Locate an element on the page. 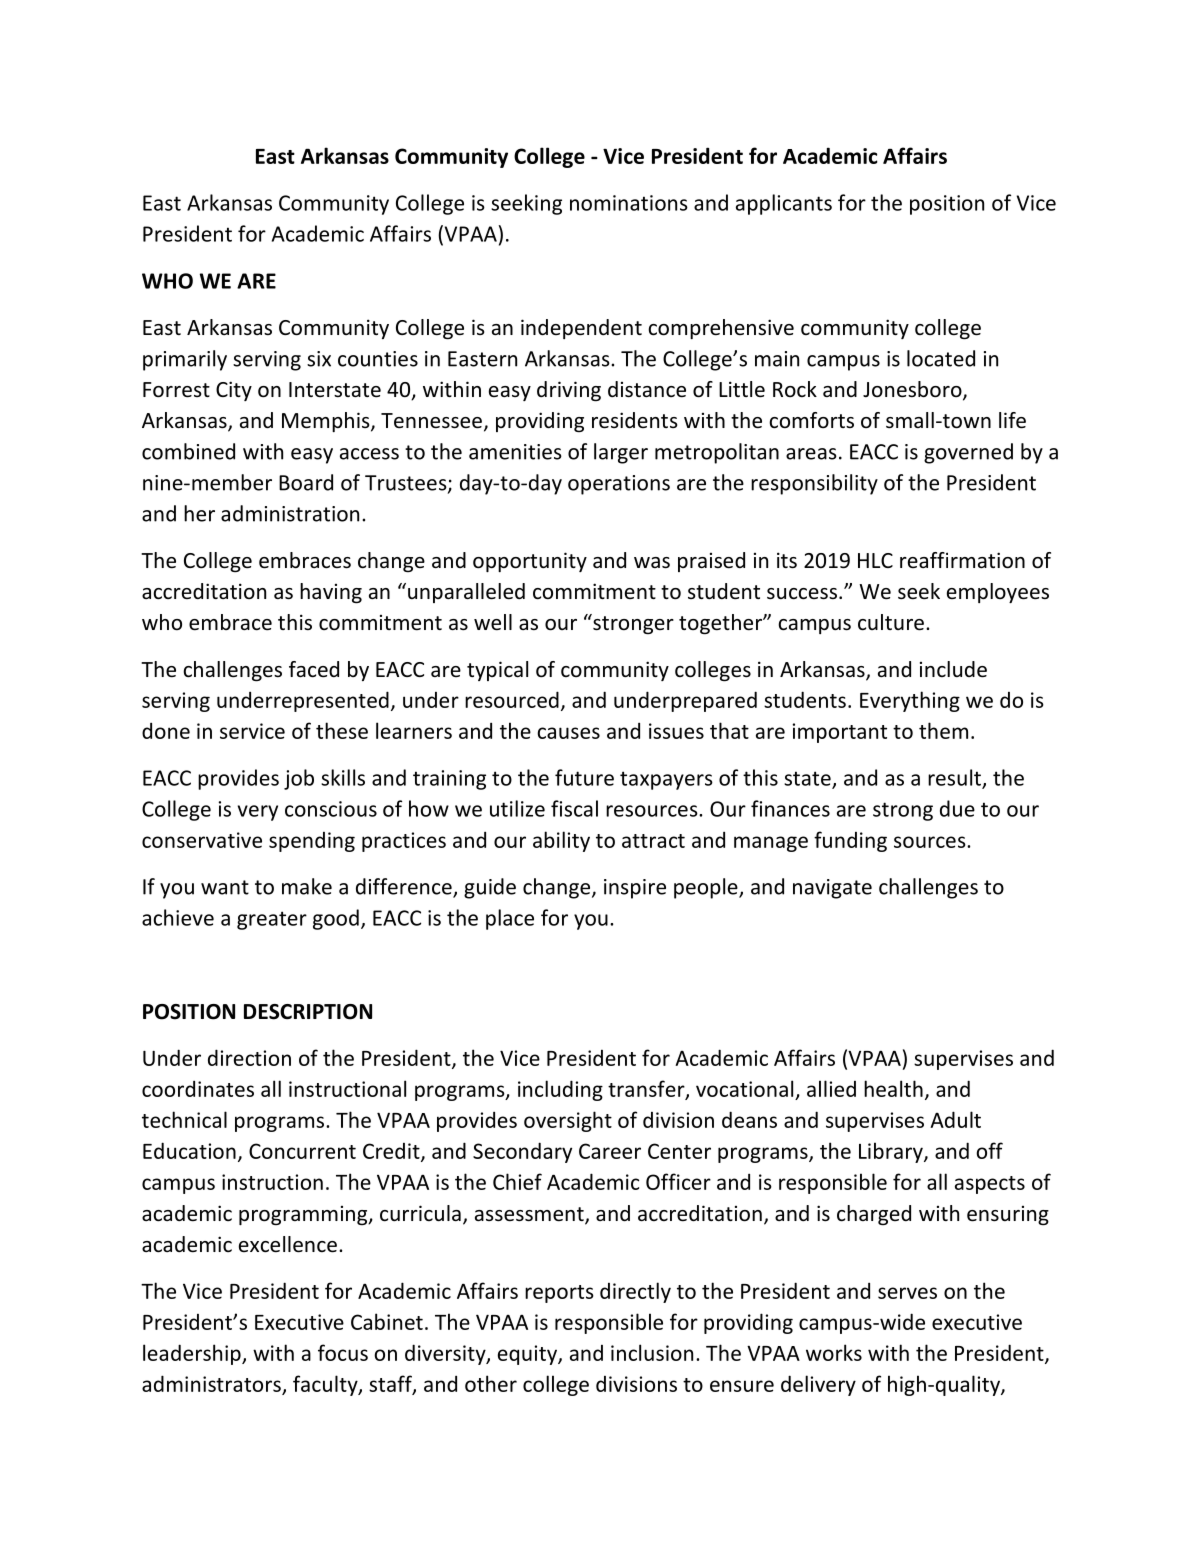  six is located at coordinates (319, 359).
